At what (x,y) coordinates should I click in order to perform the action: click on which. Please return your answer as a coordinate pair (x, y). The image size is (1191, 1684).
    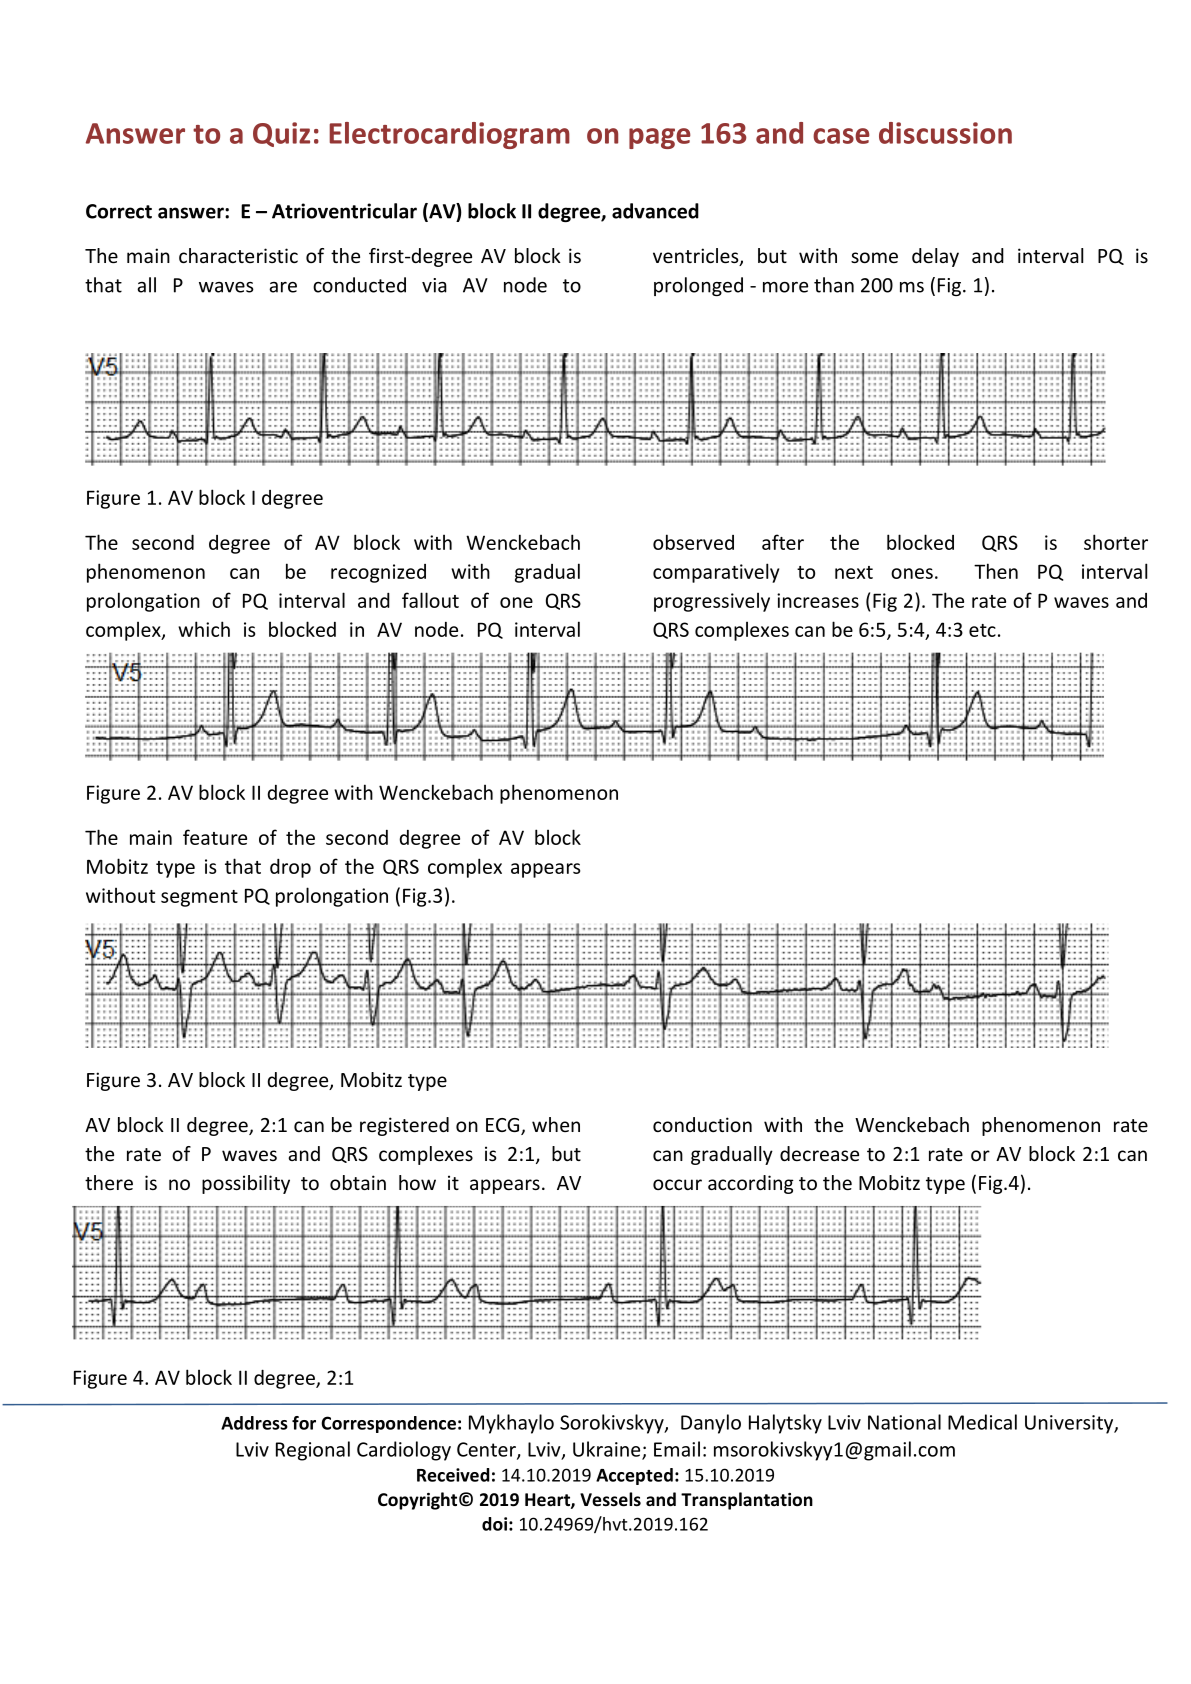
    Looking at the image, I should click on (204, 629).
